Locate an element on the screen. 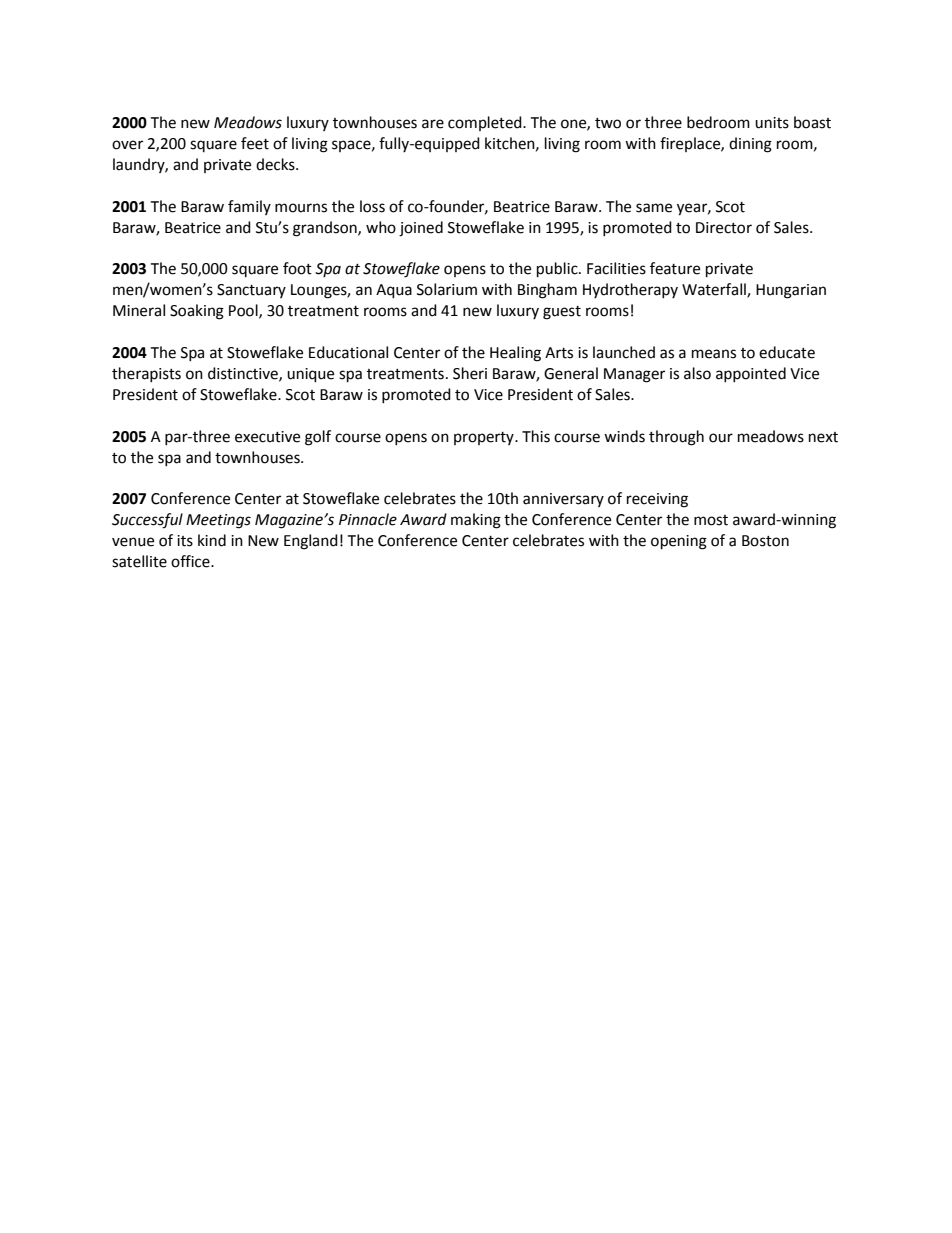 Image resolution: width=952 pixels, height=1233 pixels. kind is located at coordinates (212, 540).
